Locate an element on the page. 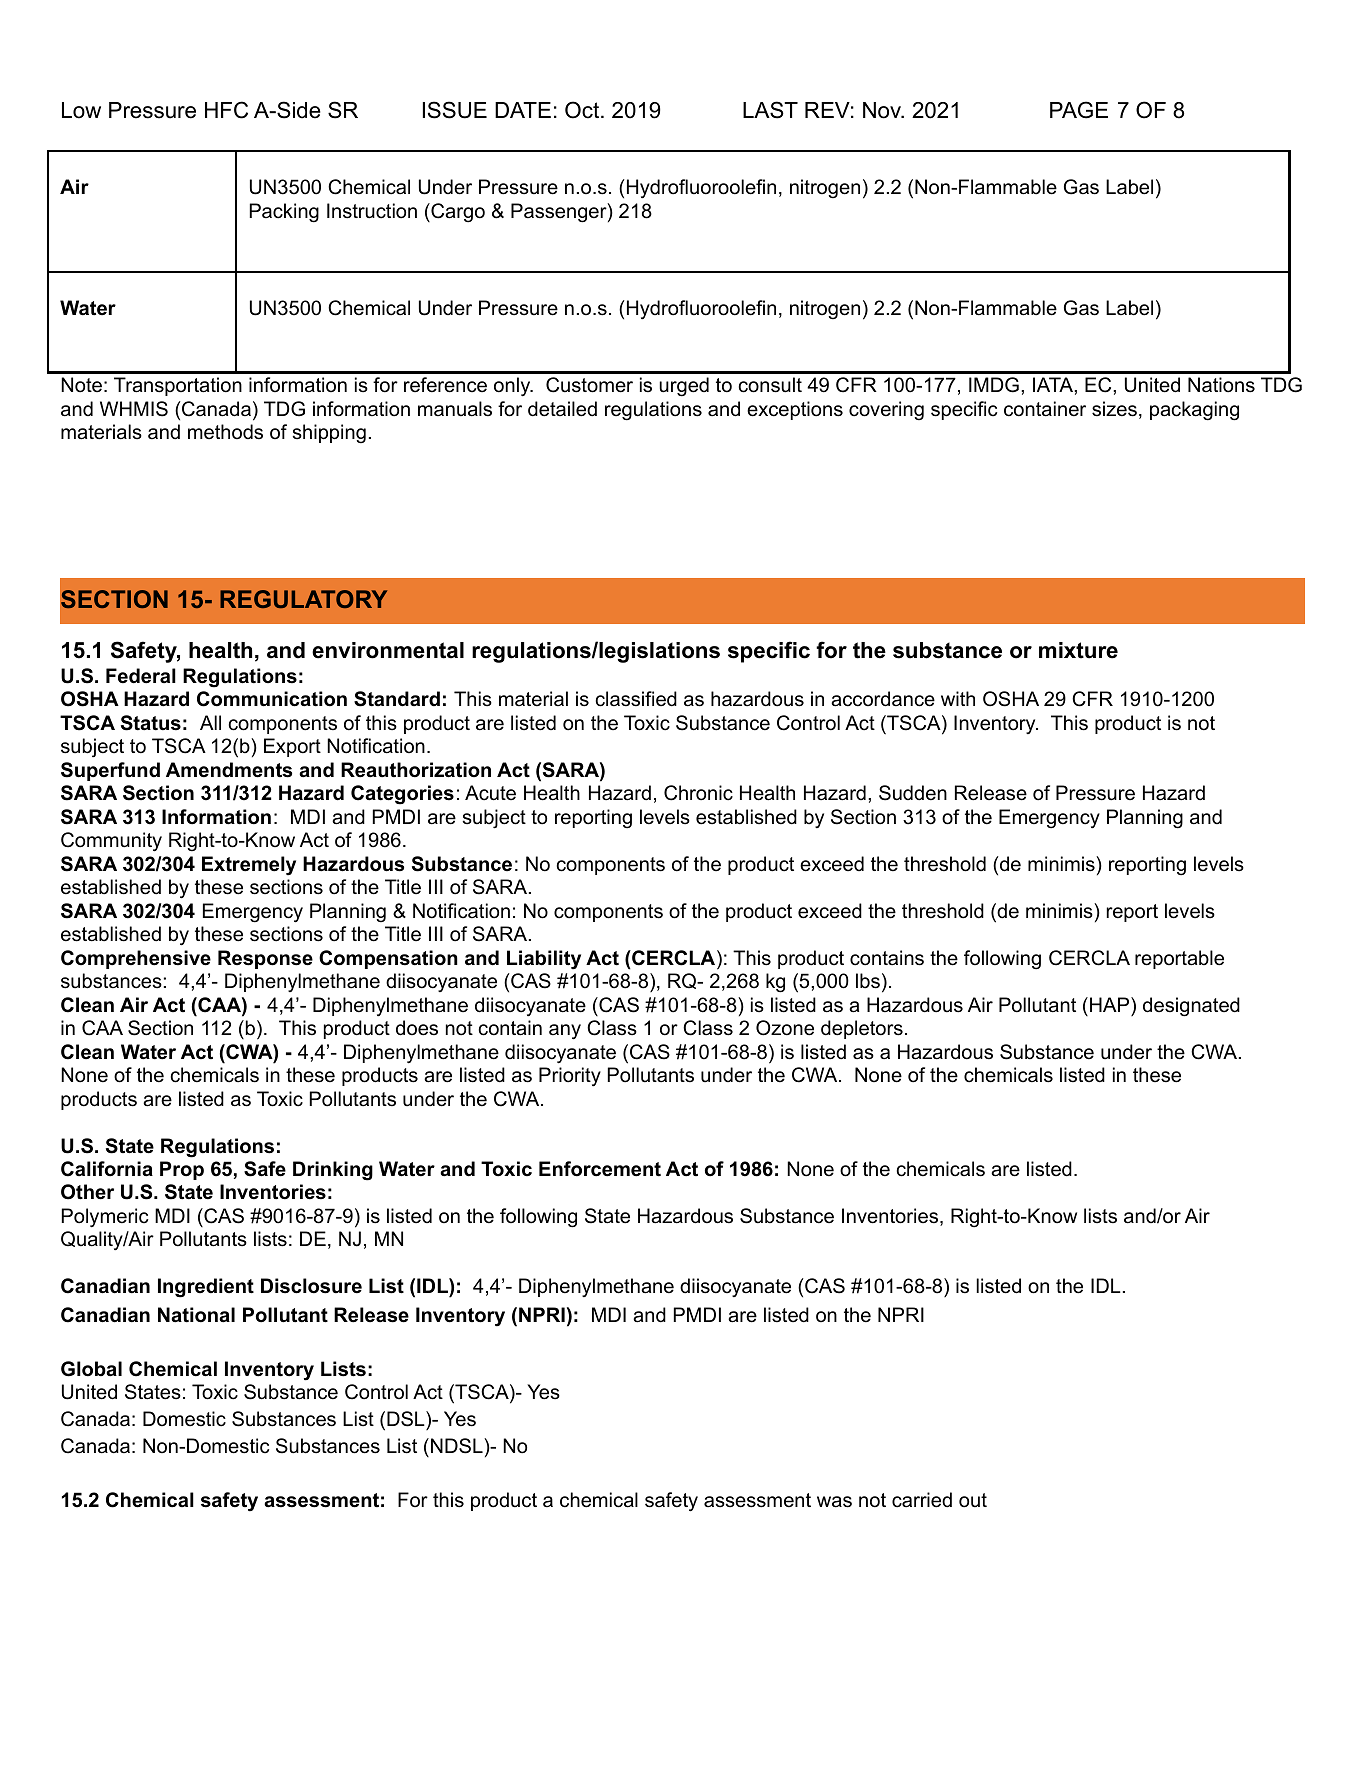  Amendments is located at coordinates (229, 770).
